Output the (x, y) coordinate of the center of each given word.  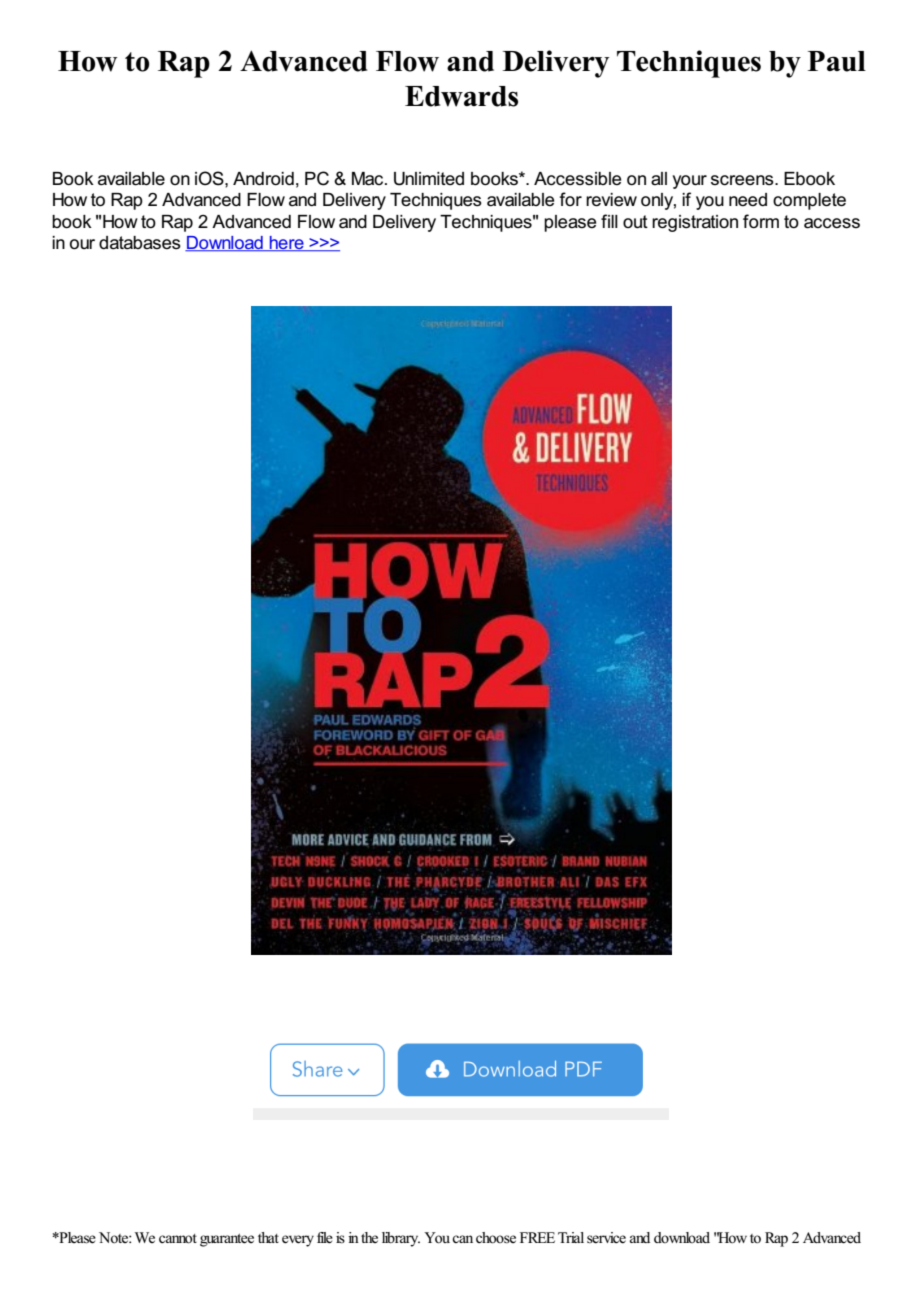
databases (140, 243)
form (761, 221)
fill (609, 221)
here (287, 244)
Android (263, 179)
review (611, 200)
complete (809, 201)
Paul (837, 61)
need (748, 200)
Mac (369, 179)
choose (496, 1238)
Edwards (461, 96)
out (635, 222)
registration (695, 223)
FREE (537, 1237)
